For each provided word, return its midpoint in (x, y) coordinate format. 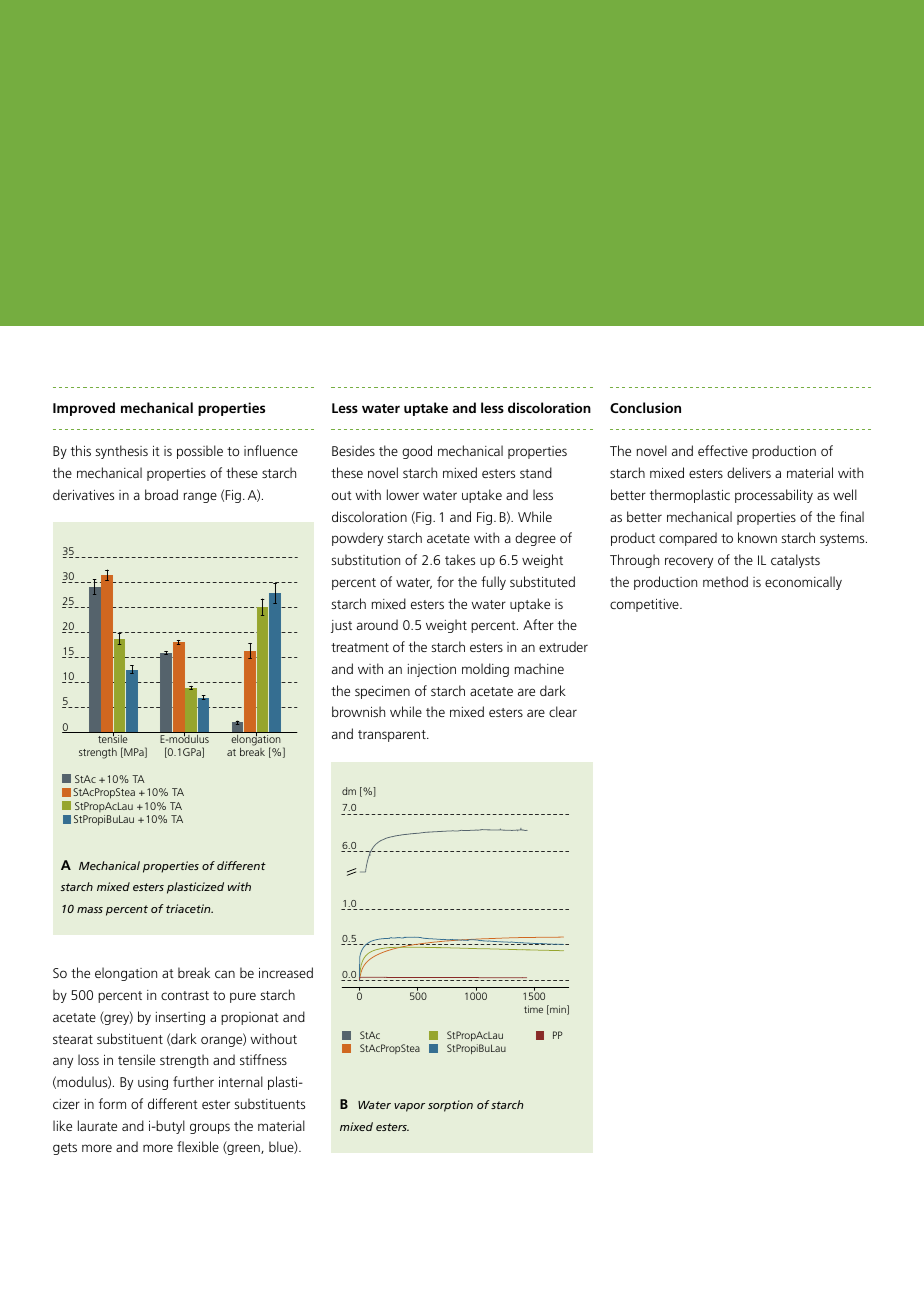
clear (563, 711)
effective (723, 450)
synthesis (121, 452)
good (417, 452)
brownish (358, 711)
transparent (393, 736)
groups (210, 1128)
